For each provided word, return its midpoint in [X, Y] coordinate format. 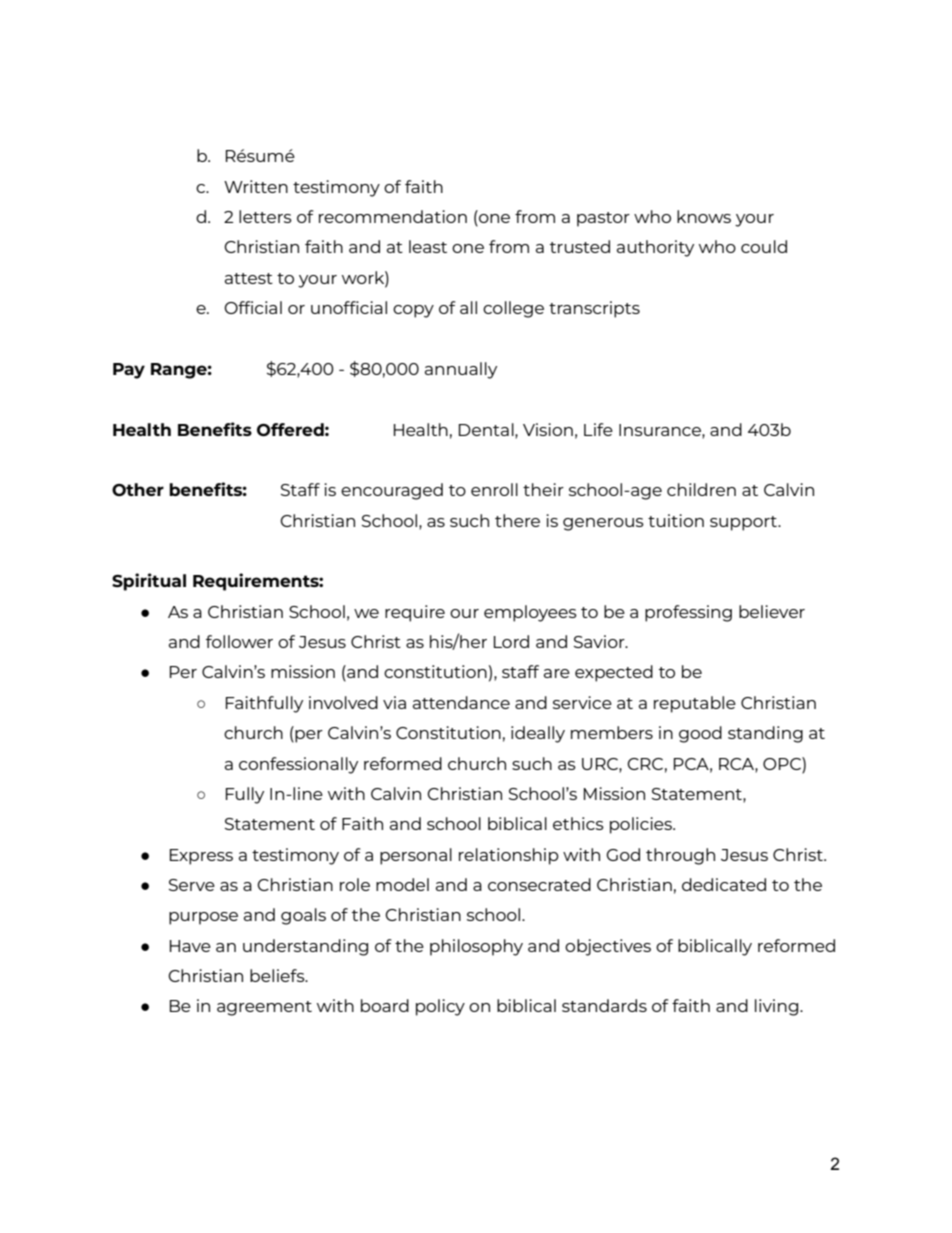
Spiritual [149, 582]
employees [530, 613]
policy [440, 1007]
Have [190, 946]
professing [688, 613]
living [778, 1007]
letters [265, 216]
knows [704, 216]
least [428, 246]
